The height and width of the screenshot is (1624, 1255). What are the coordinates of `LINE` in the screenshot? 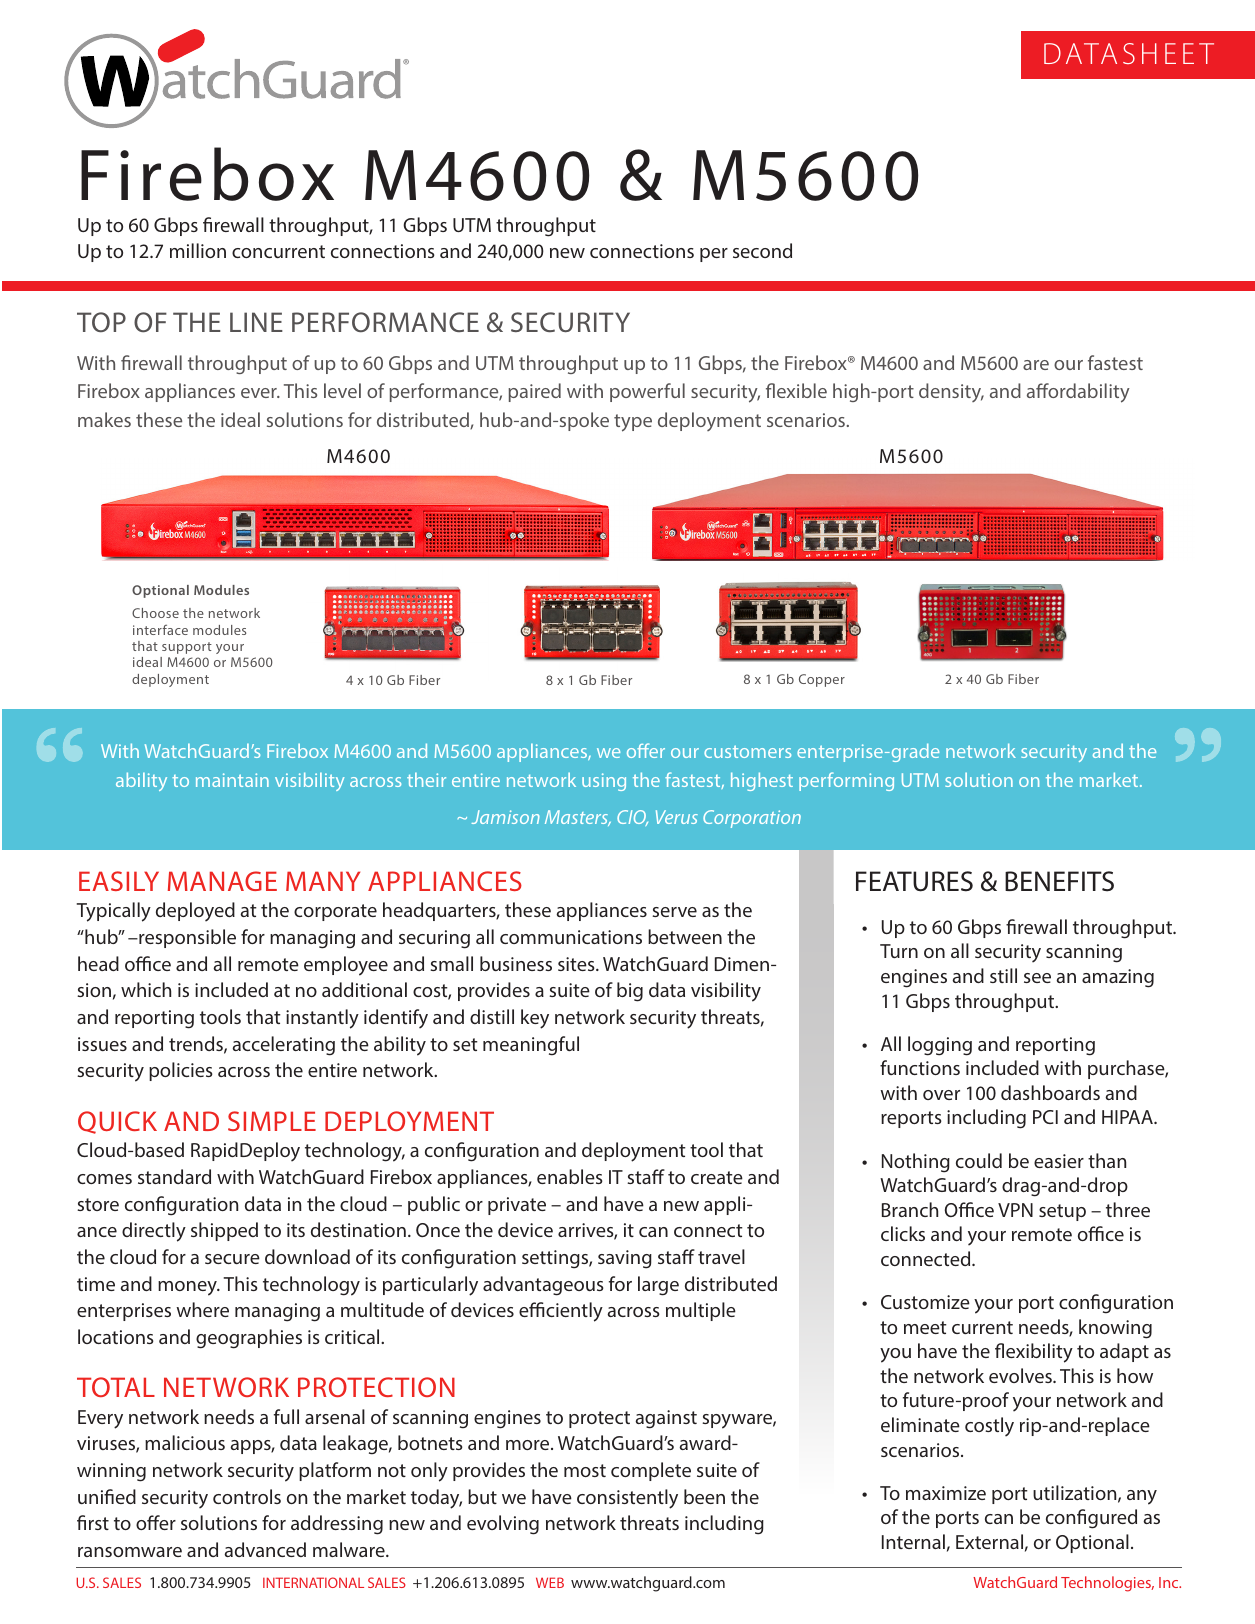 It's located at (256, 322).
